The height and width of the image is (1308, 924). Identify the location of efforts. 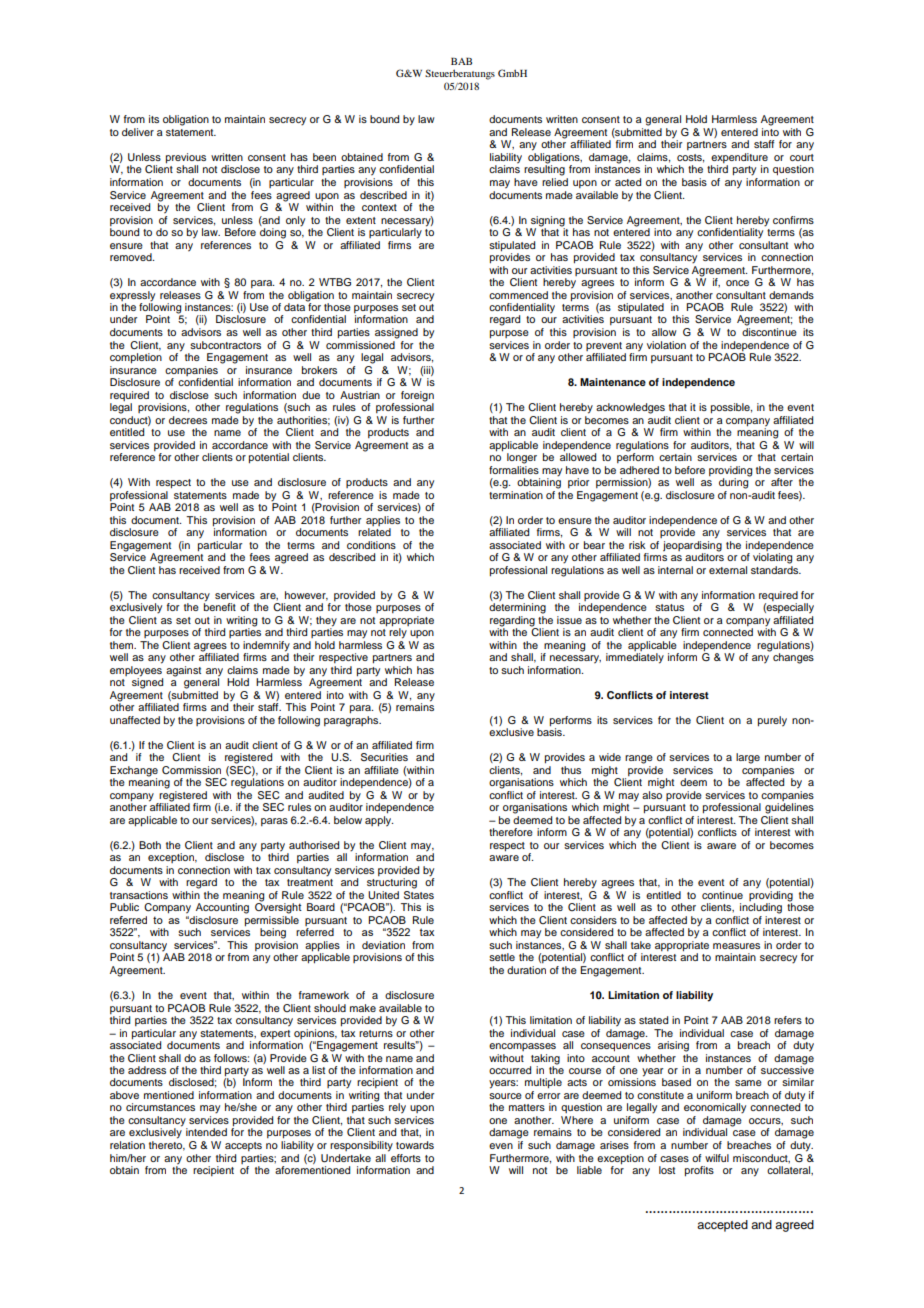
(406, 1158).
